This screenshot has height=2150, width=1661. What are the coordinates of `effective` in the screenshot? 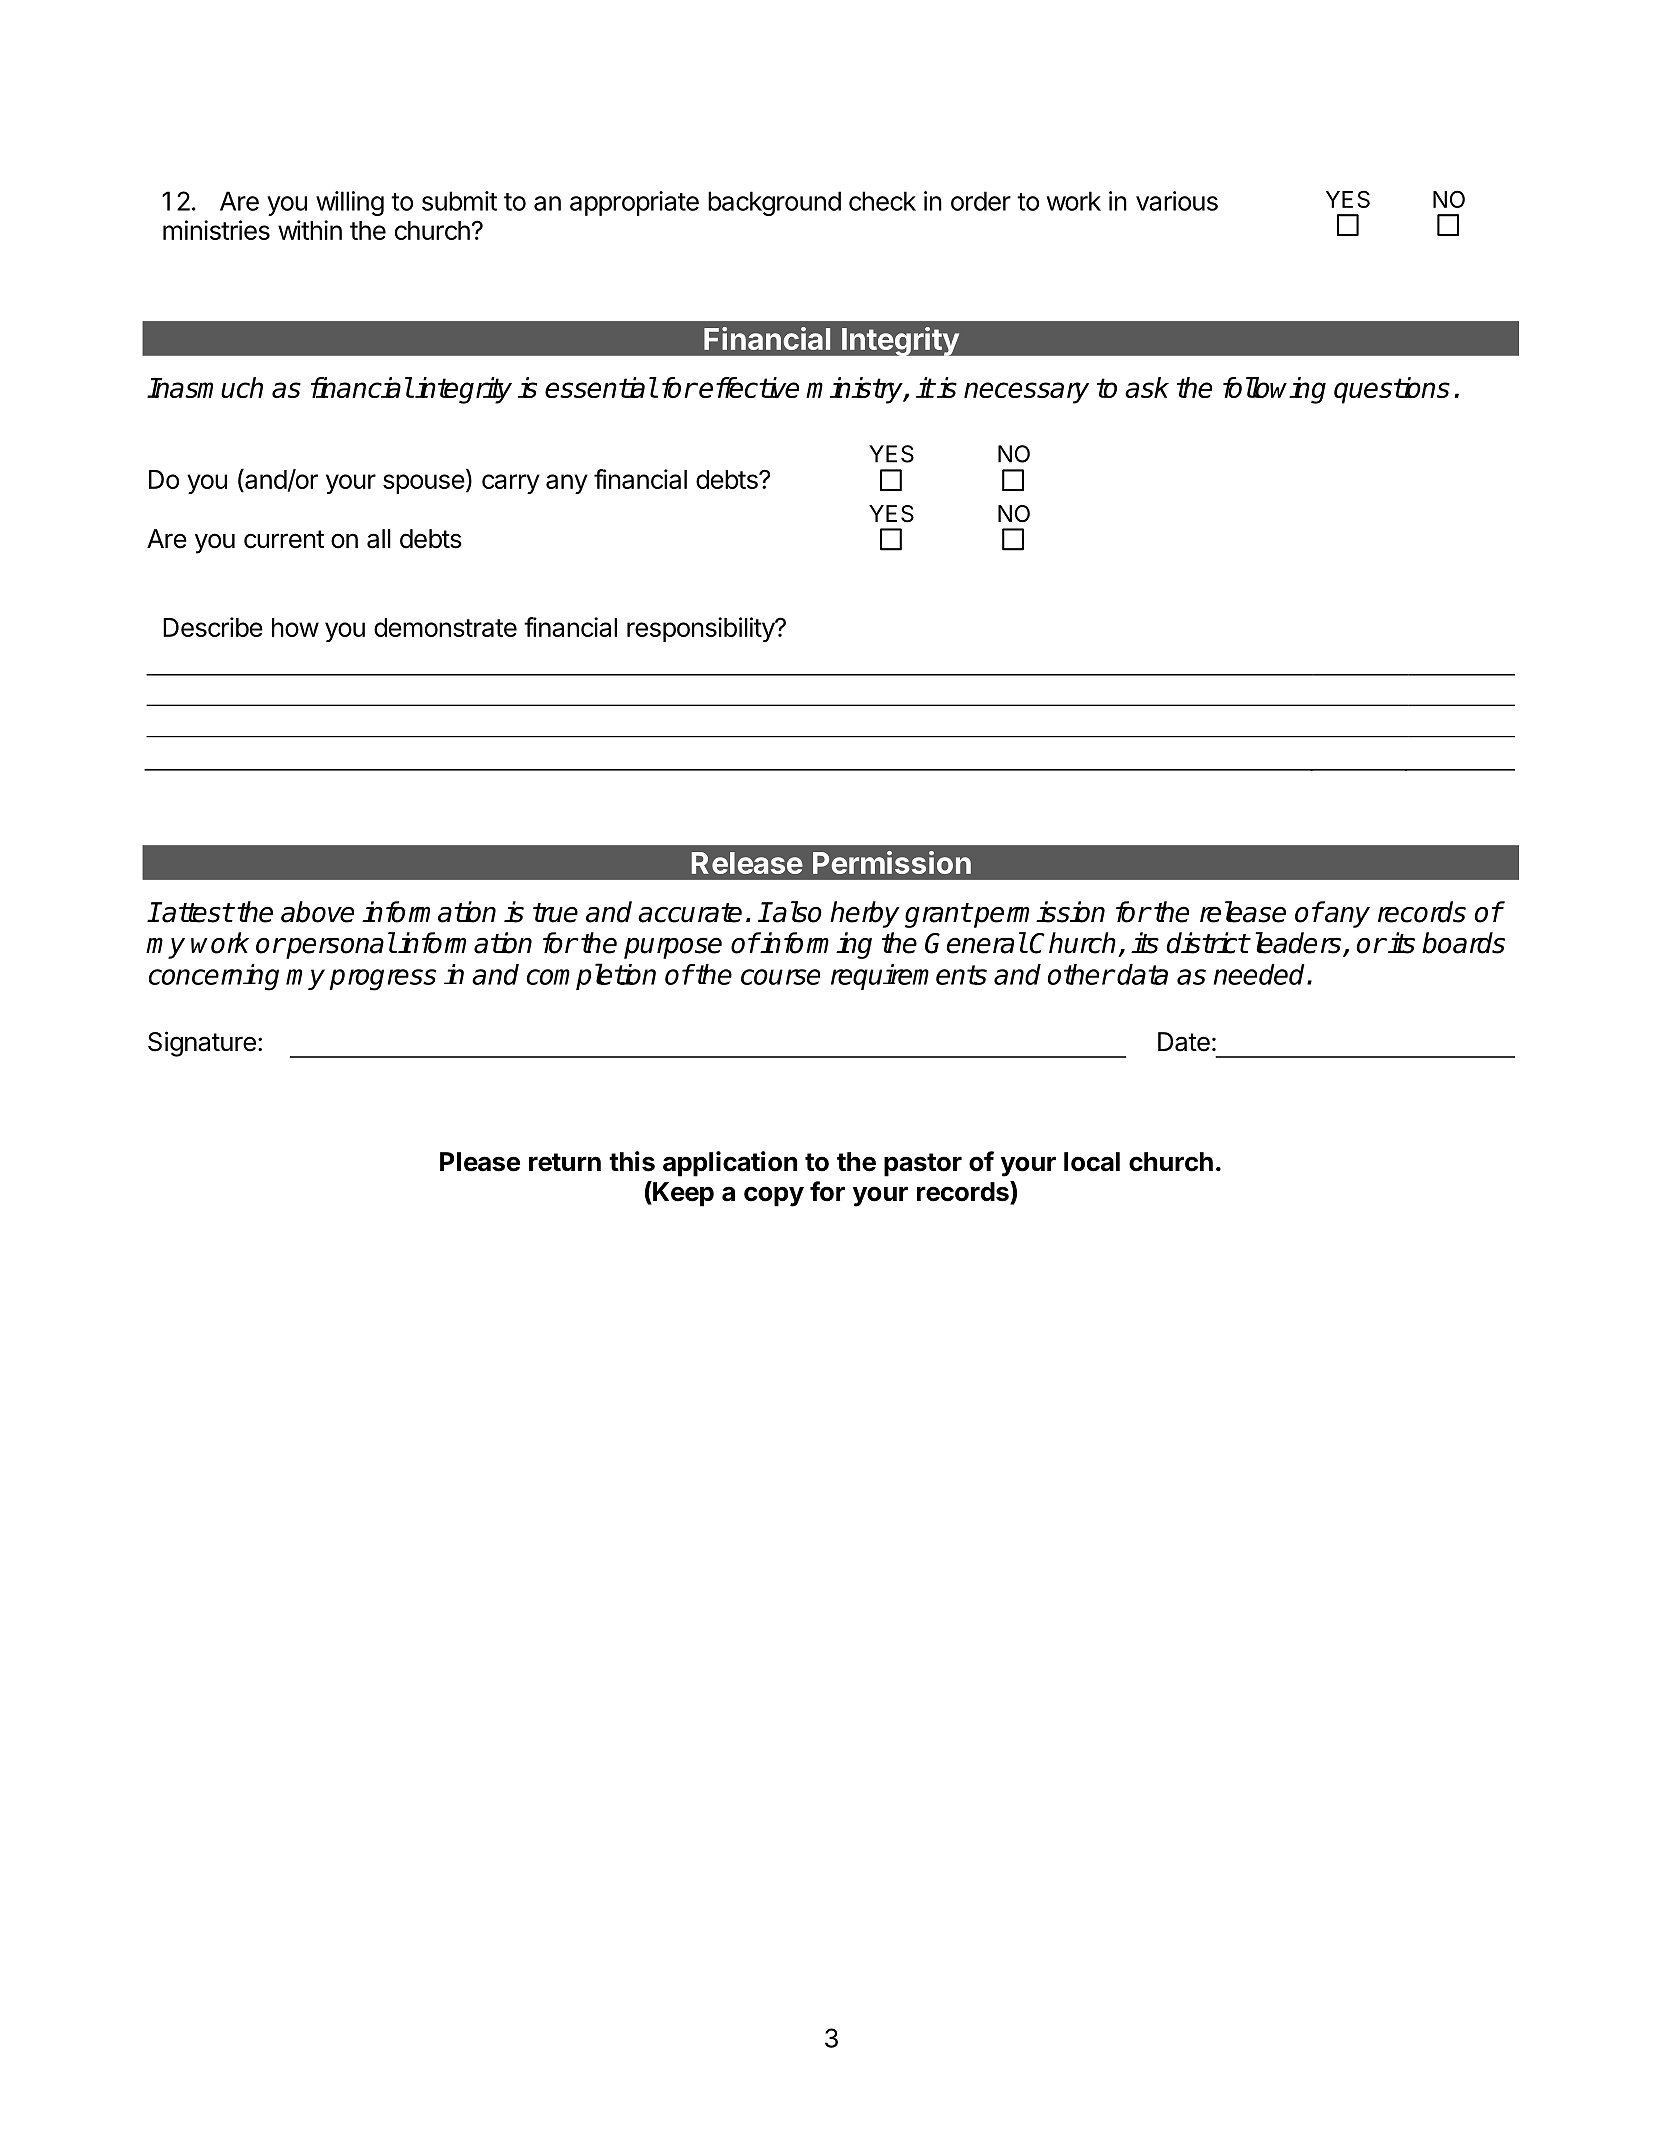 It's located at (749, 387).
